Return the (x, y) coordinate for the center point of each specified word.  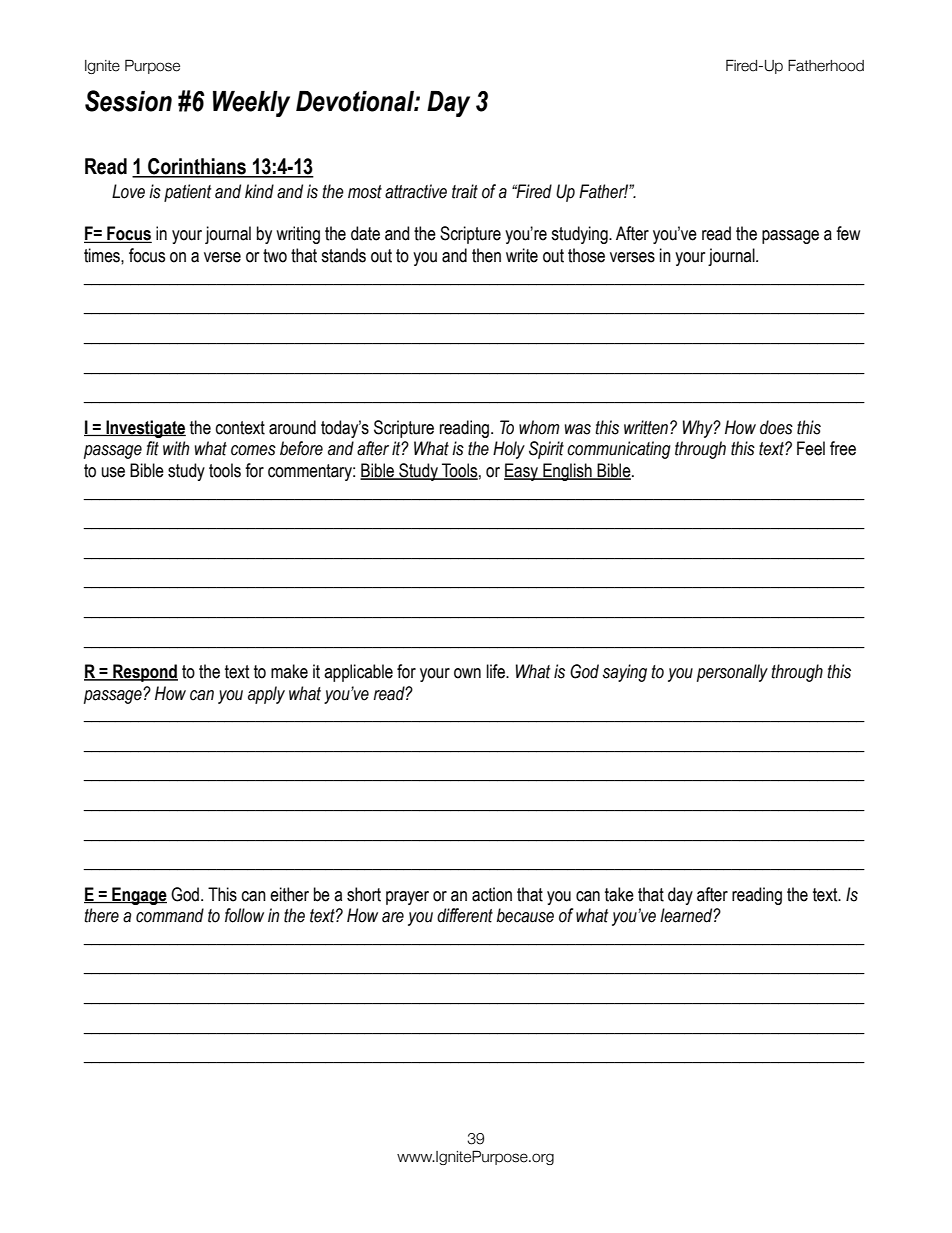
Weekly (251, 104)
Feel (811, 448)
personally (732, 673)
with (176, 448)
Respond (144, 673)
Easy (522, 472)
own (467, 673)
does (776, 427)
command (170, 915)
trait (465, 191)
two (275, 256)
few (848, 233)
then (486, 255)
